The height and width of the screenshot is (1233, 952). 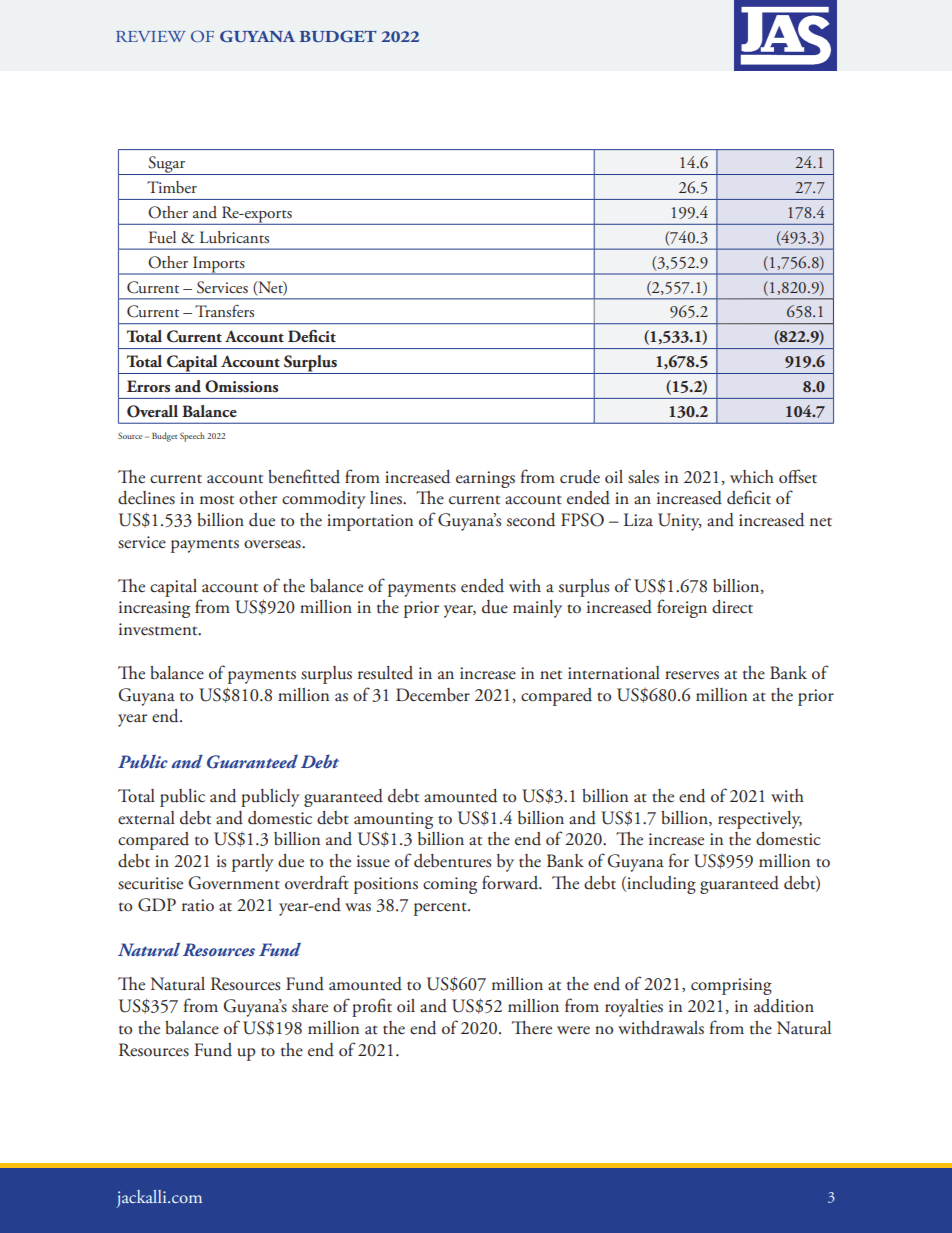 What do you see at coordinates (217, 500) in the screenshot?
I see `most` at bounding box center [217, 500].
